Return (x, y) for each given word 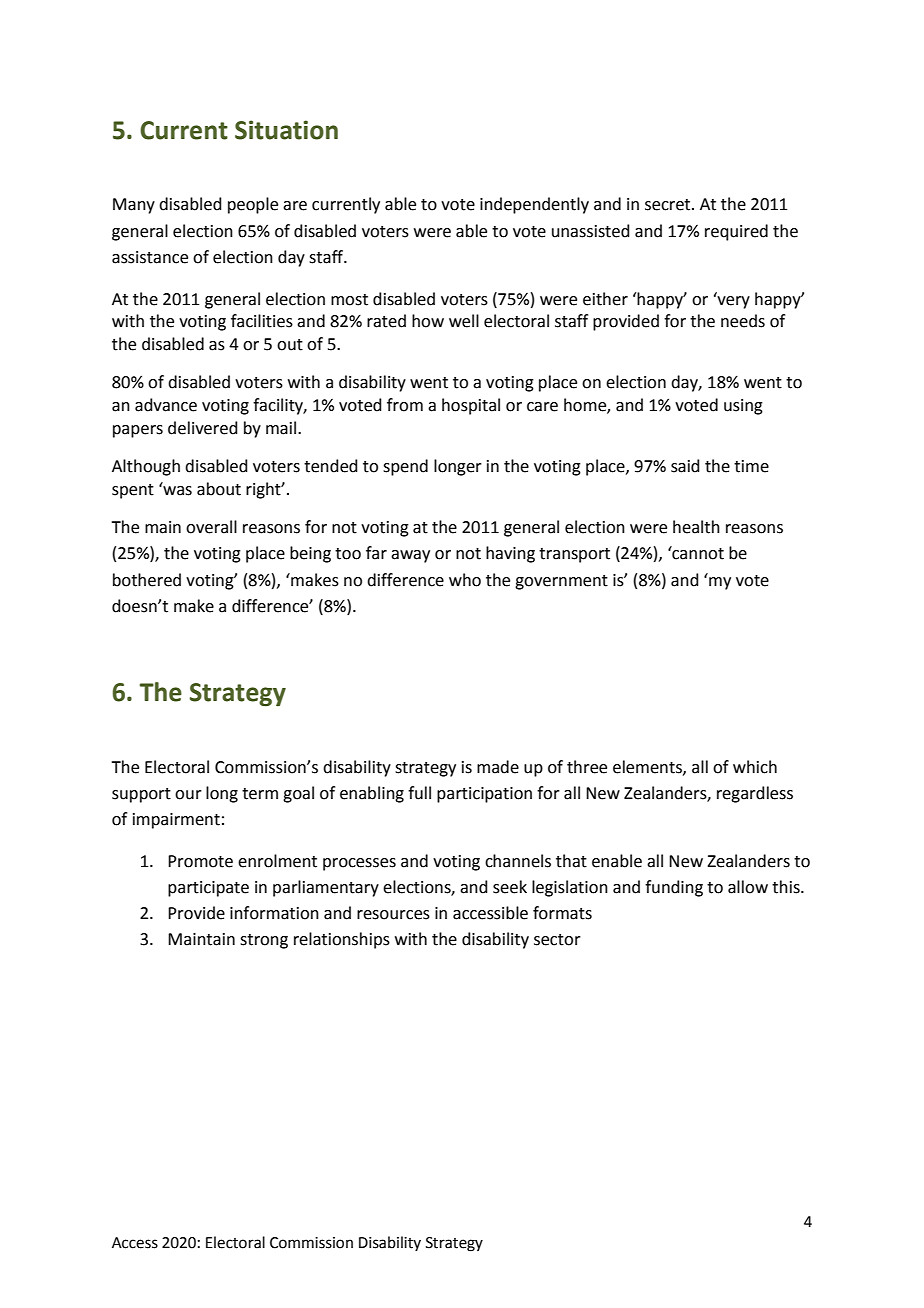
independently (534, 205)
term (260, 794)
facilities (262, 321)
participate (208, 889)
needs (743, 321)
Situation (286, 130)
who (465, 580)
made (498, 767)
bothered (147, 580)
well (464, 321)
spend (405, 467)
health (696, 527)
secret (669, 205)
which (755, 767)
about (219, 489)
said (685, 466)
